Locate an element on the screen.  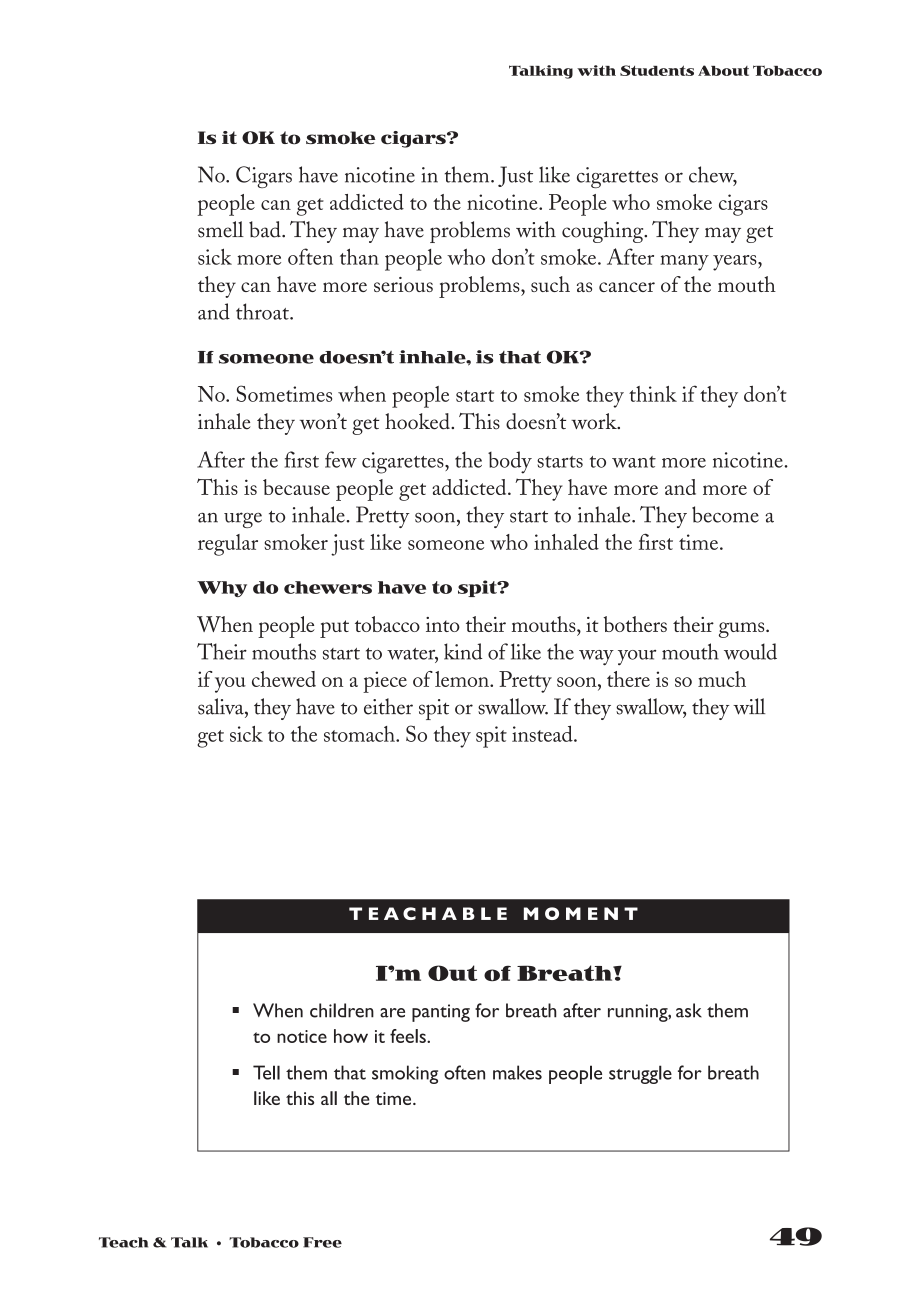
want is located at coordinates (634, 462).
